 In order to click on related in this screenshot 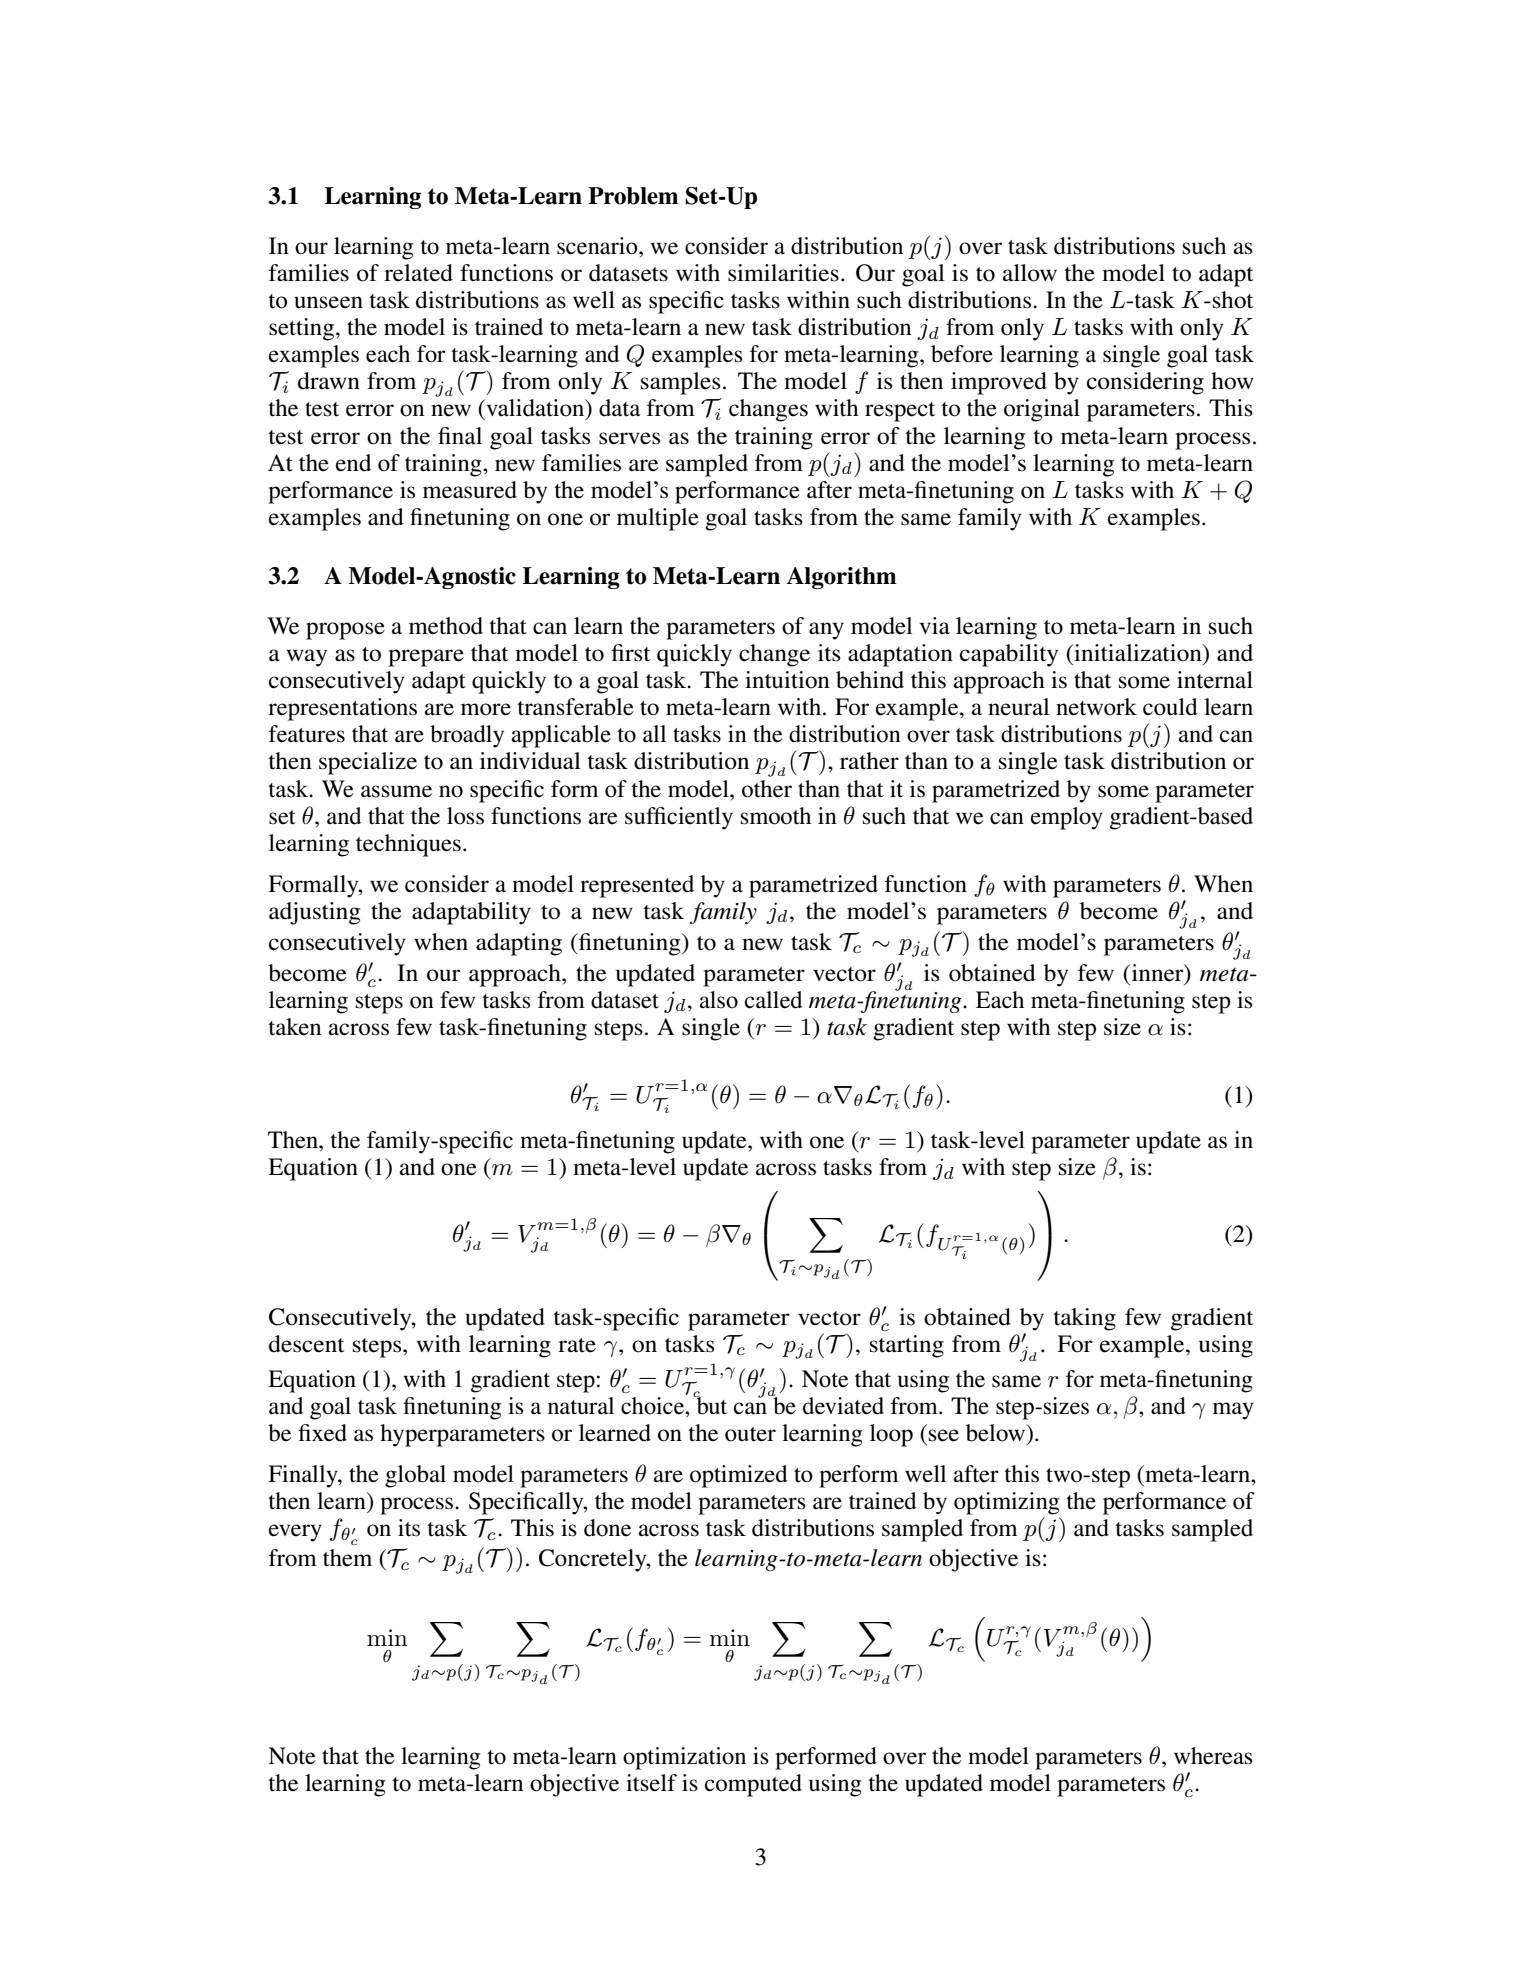, I will do `click(418, 273)`.
